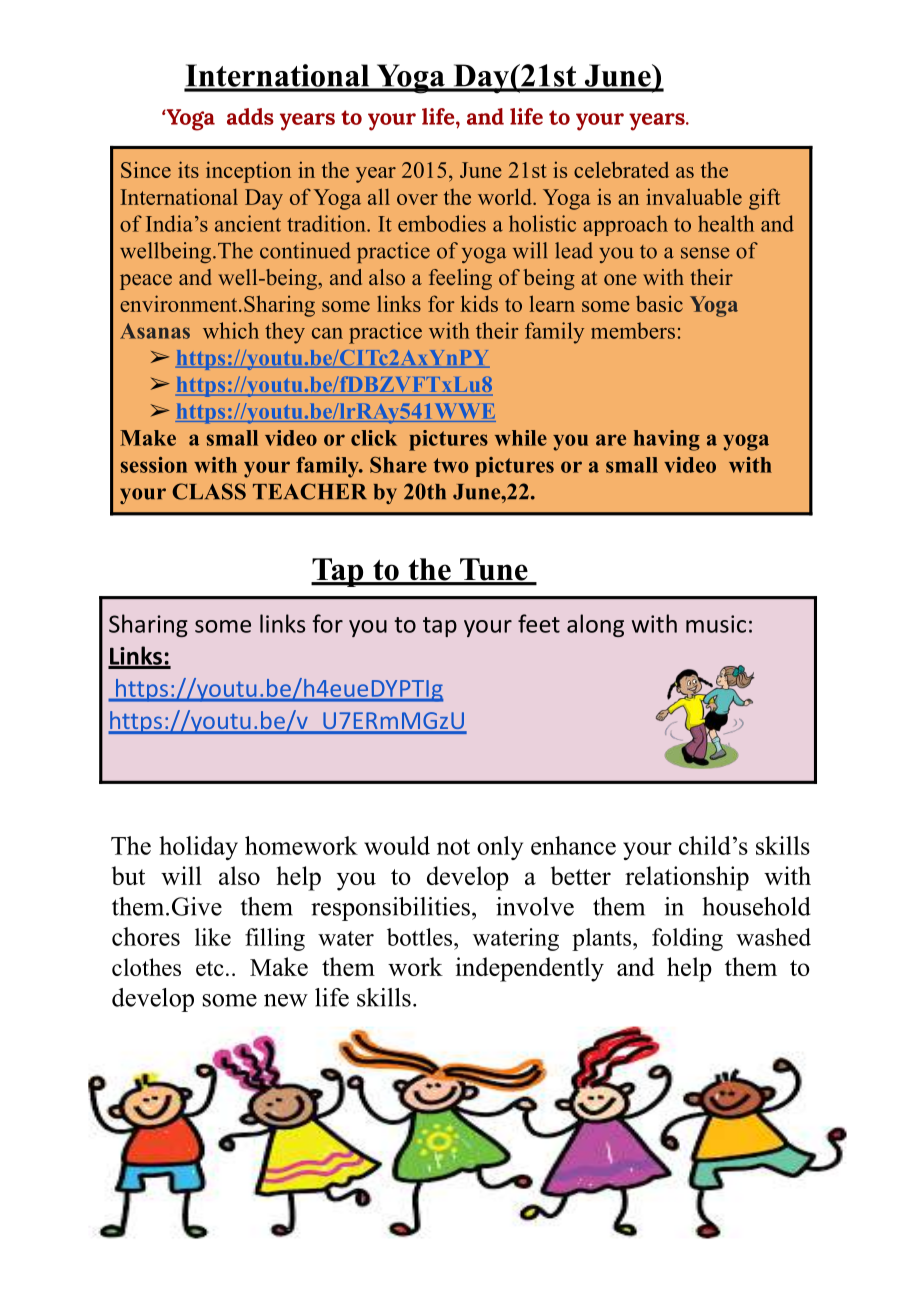 The image size is (924, 1307). Describe the element at coordinates (210, 968) in the image. I see `etc` at that location.
